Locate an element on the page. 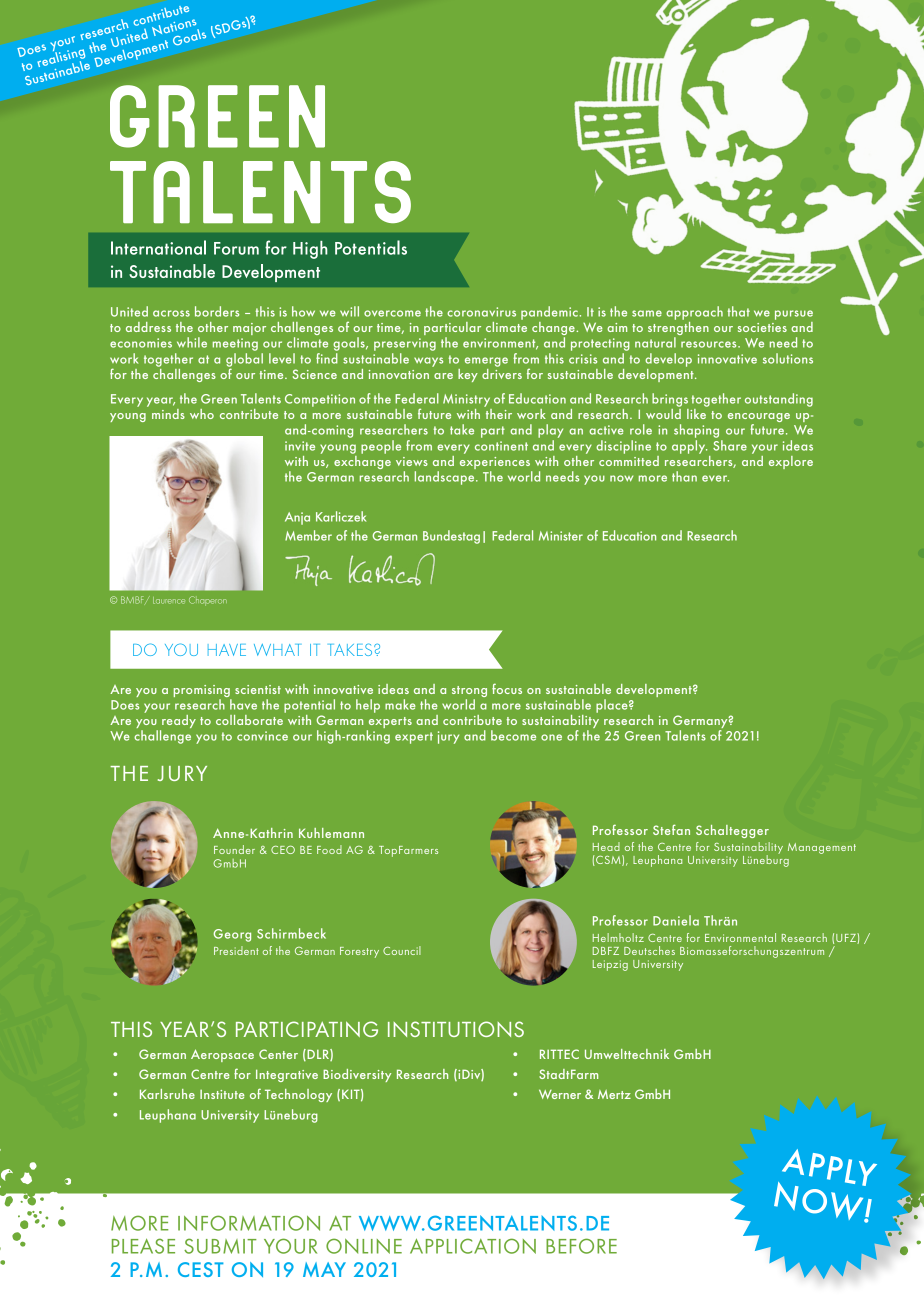 This image has width=924, height=1308. societies is located at coordinates (762, 327).
